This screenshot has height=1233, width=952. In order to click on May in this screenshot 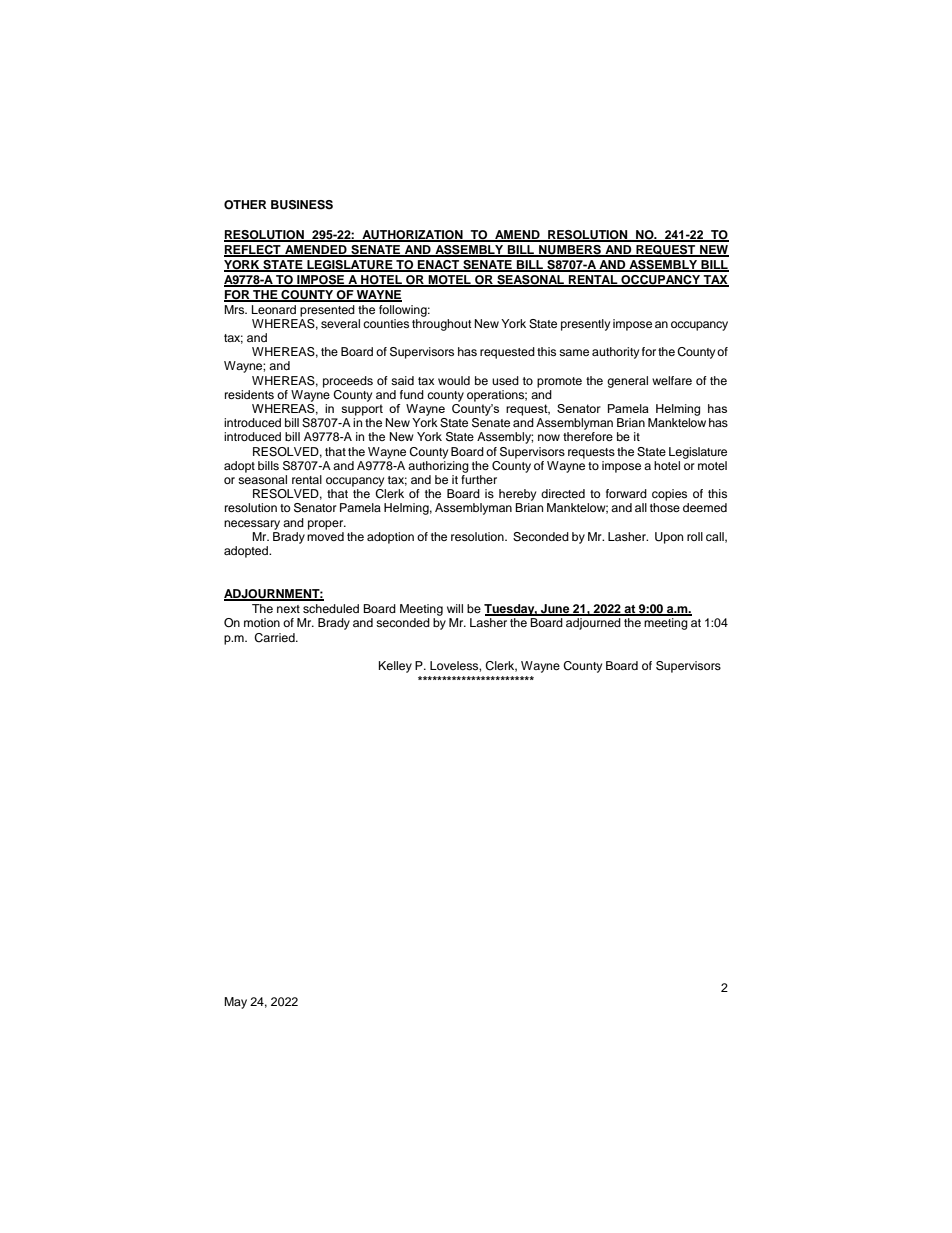, I will do `click(235, 1003)`.
